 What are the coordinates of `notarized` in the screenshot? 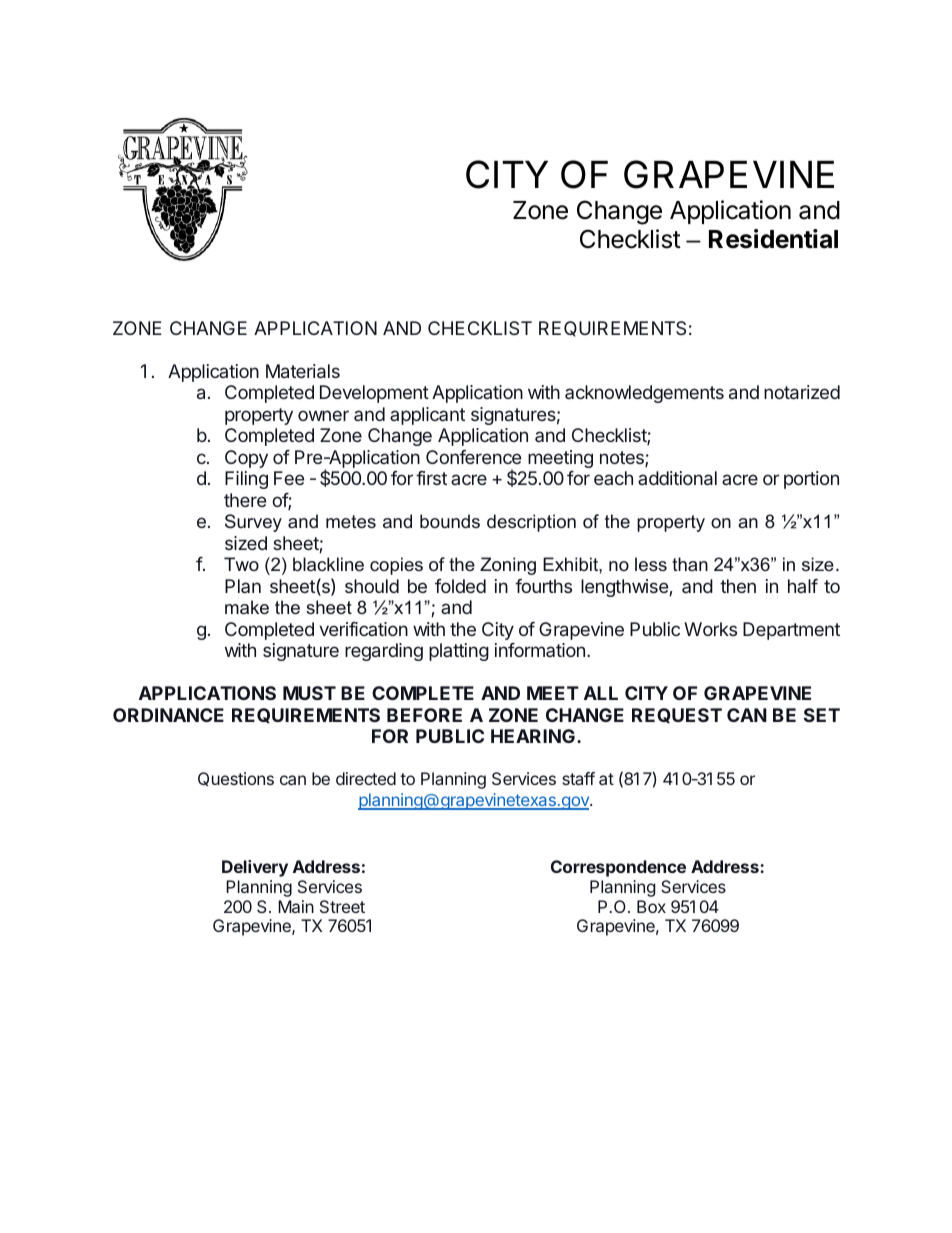 It's located at (802, 392).
